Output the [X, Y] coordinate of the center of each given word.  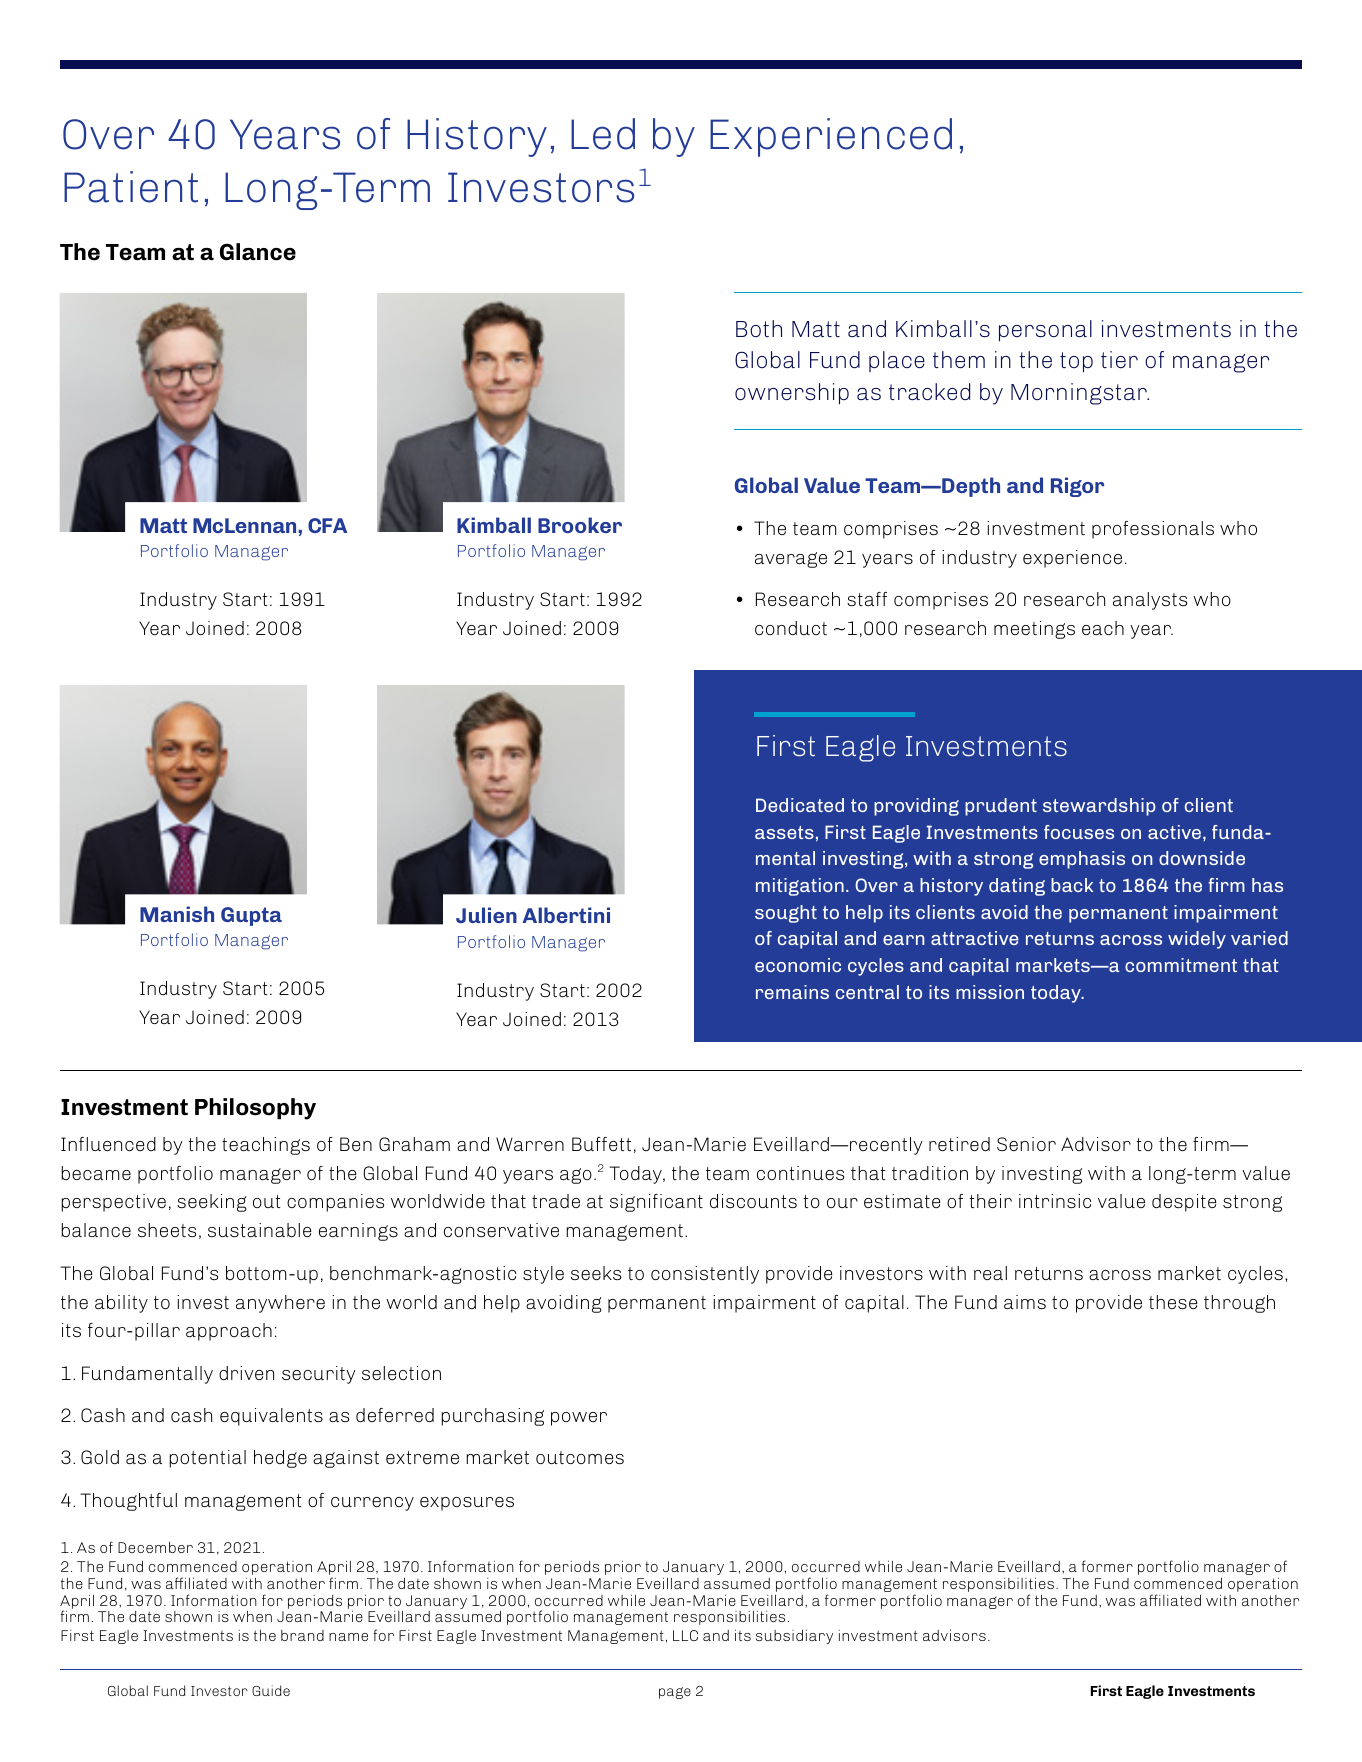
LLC [685, 1635]
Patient [131, 187]
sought [786, 914]
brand [302, 1635]
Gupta [251, 916]
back [1072, 885]
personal [1045, 331]
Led [603, 134]
